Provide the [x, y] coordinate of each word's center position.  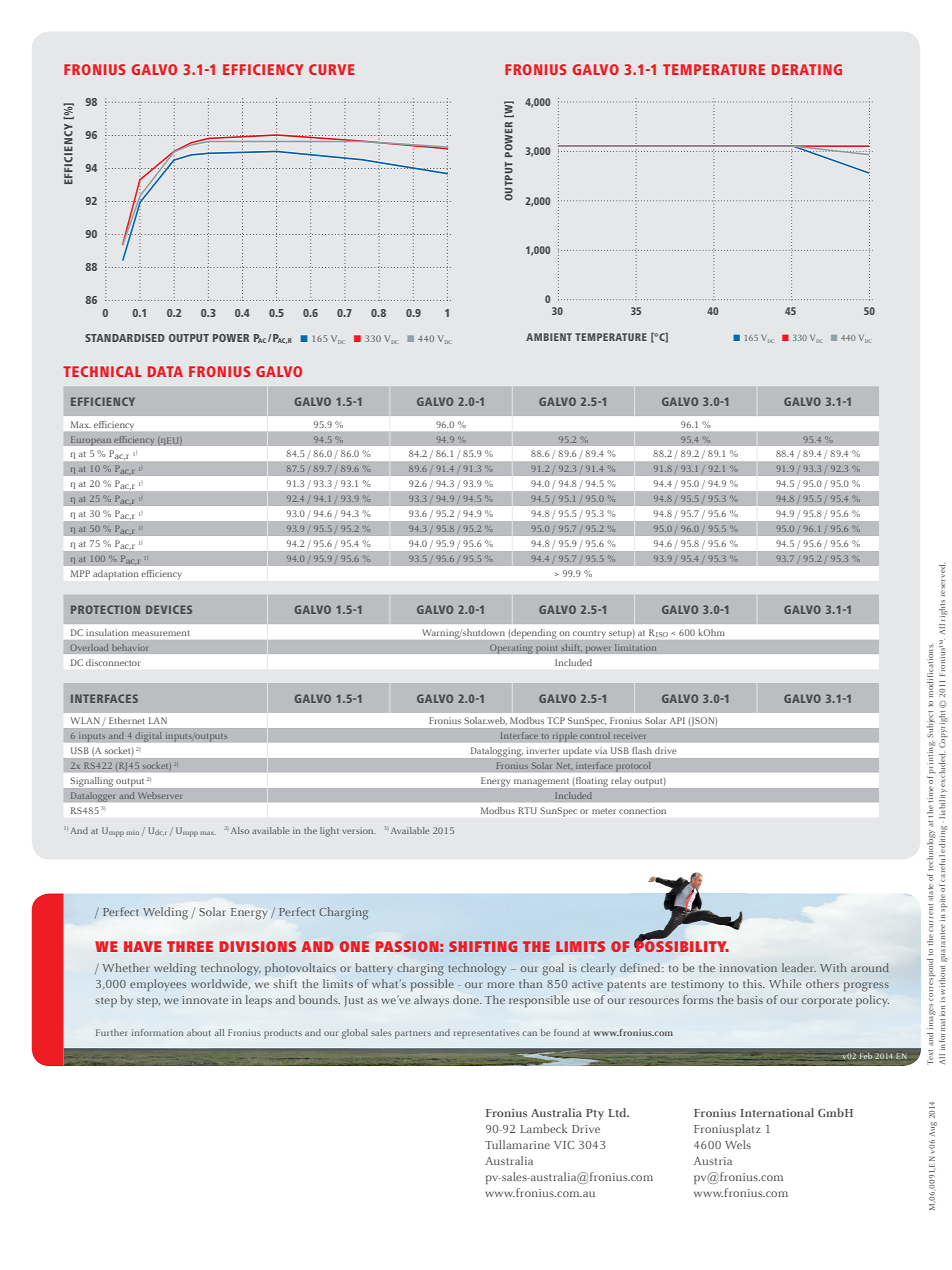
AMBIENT [549, 337]
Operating [511, 649]
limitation [636, 647]
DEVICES [169, 609]
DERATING [807, 69]
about [198, 1032]
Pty [595, 1114]
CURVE [332, 69]
